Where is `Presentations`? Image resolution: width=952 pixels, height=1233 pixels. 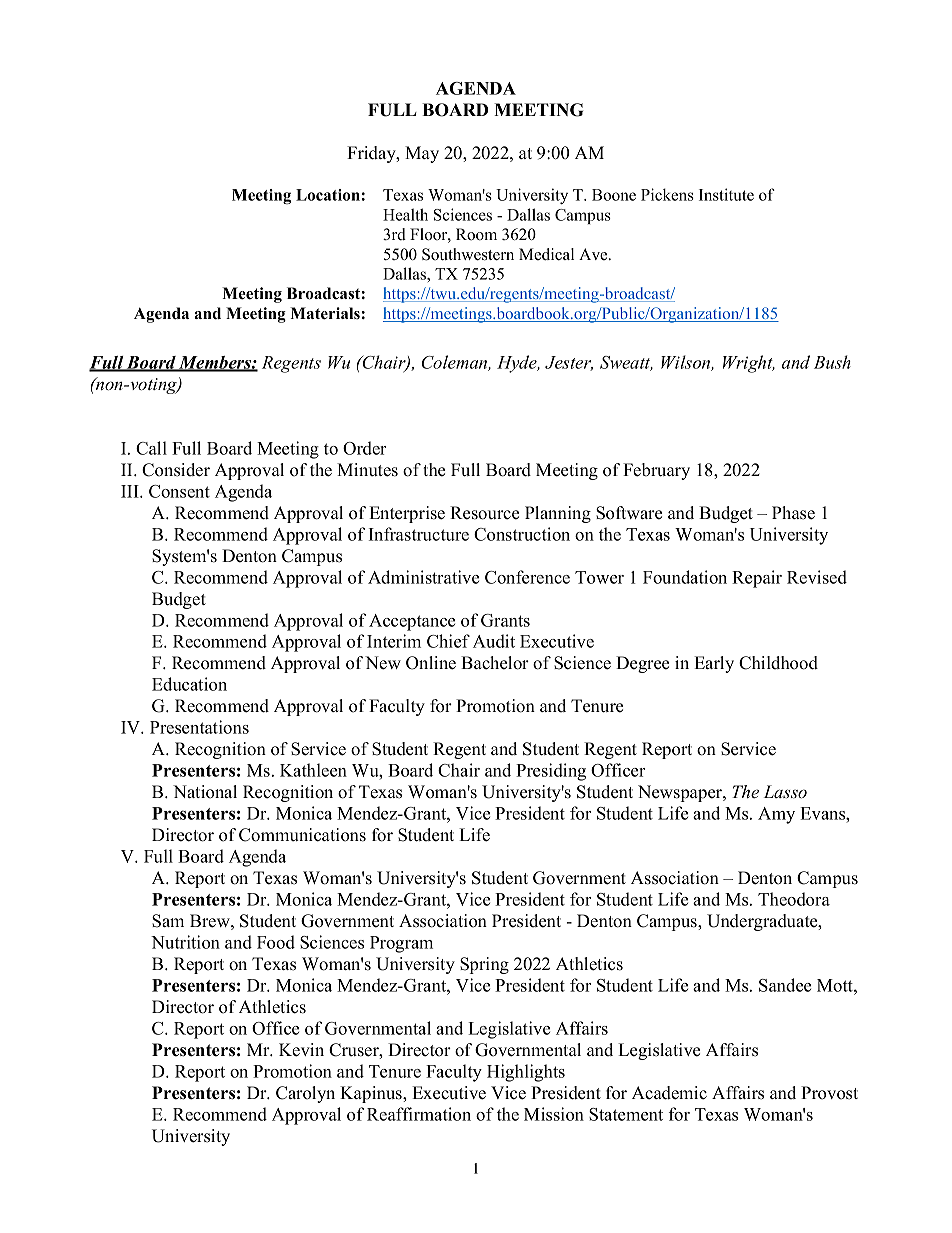 Presentations is located at coordinates (199, 727).
